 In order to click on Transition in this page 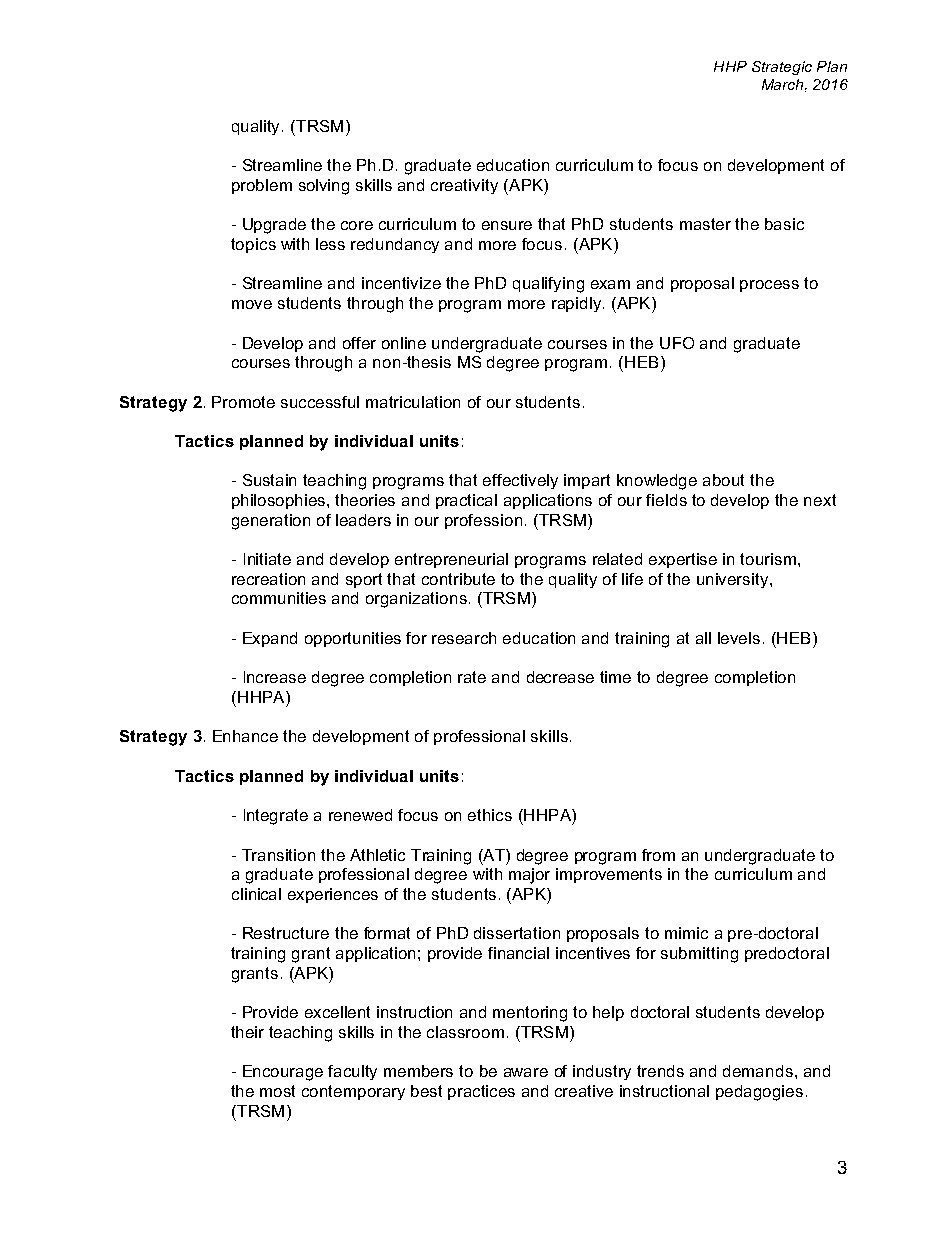, I will do `click(278, 855)`.
